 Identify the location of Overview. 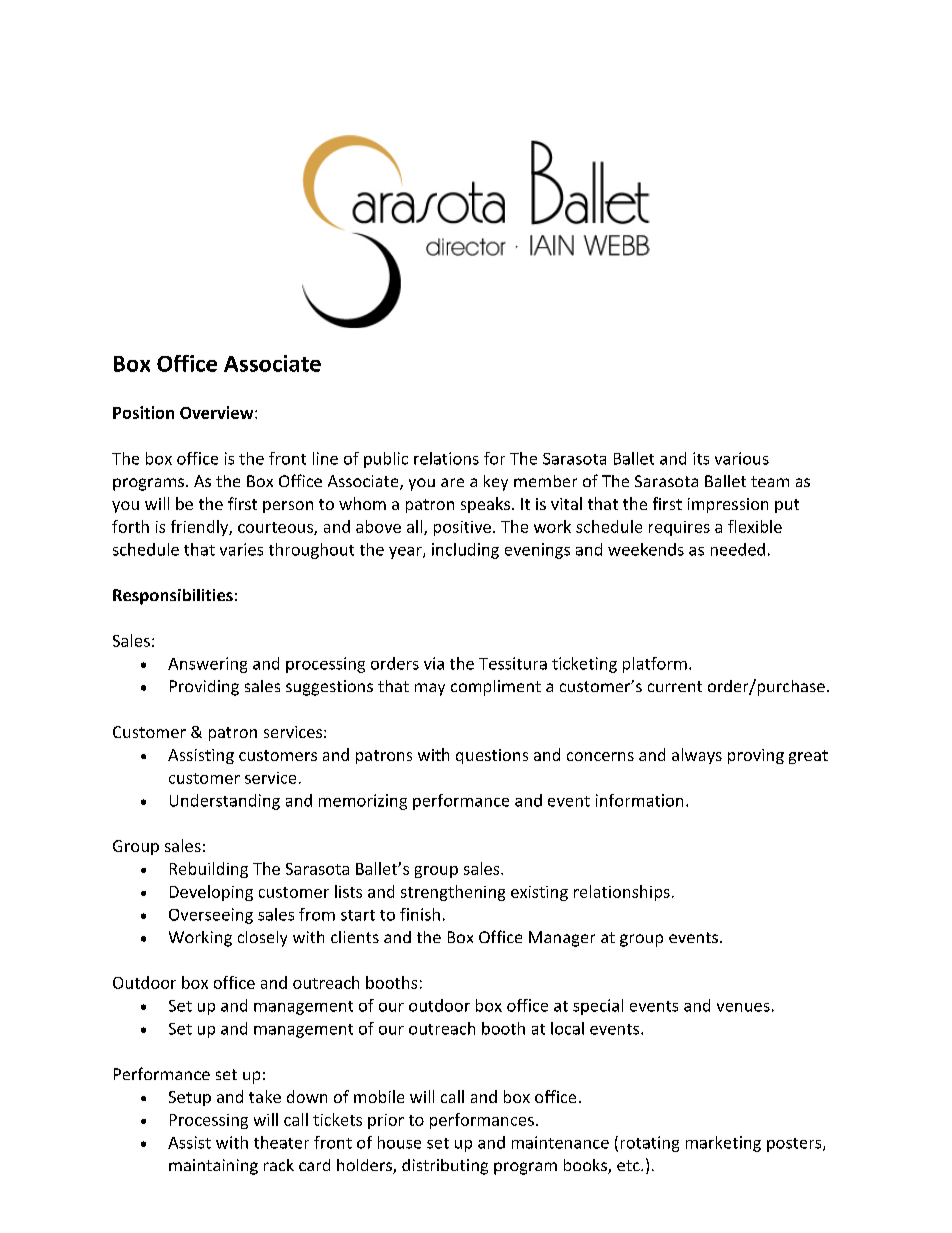
(218, 412).
